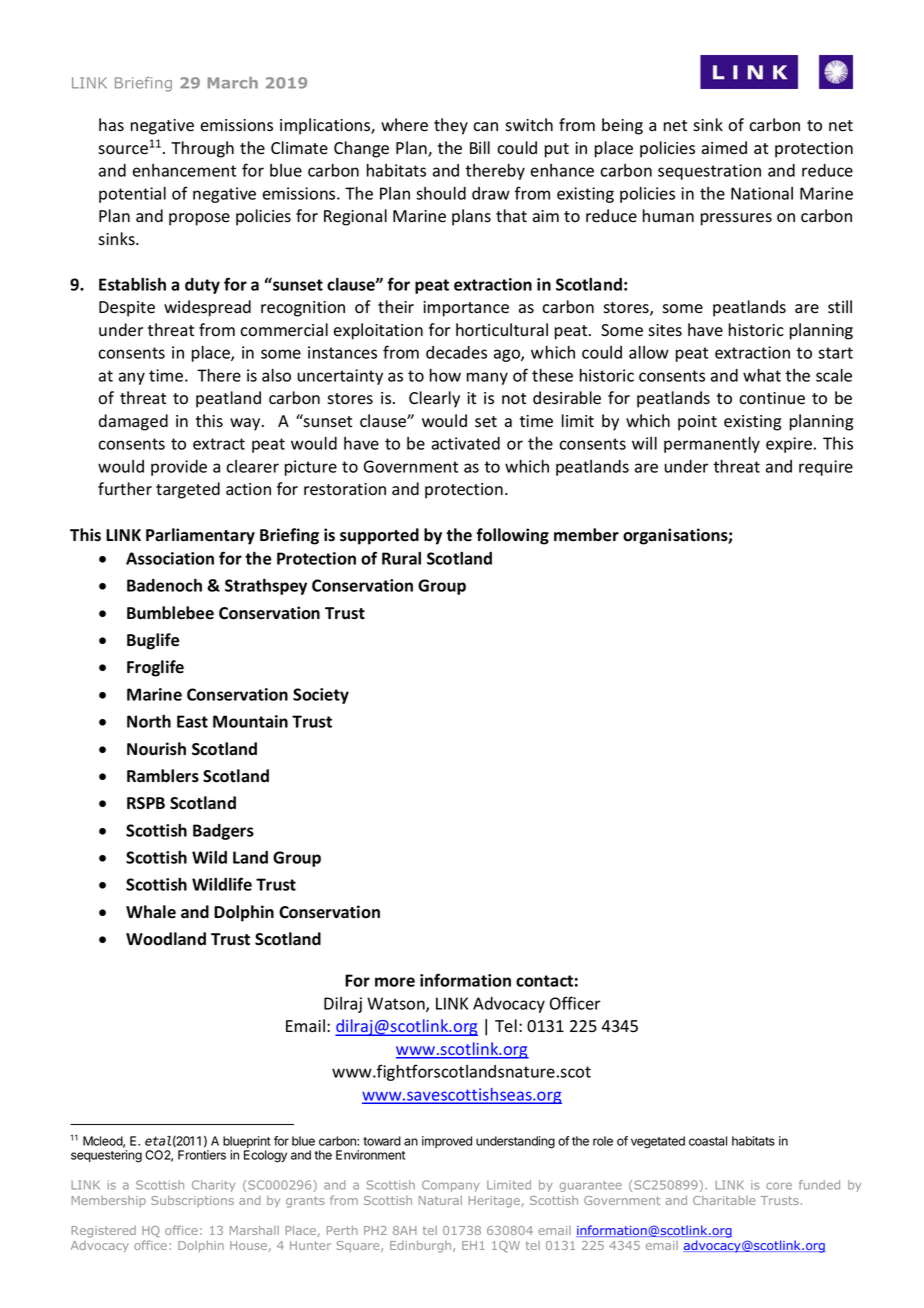 This screenshot has width=924, height=1308. Describe the element at coordinates (192, 1201) in the screenshot. I see `Subscriptions` at that location.
